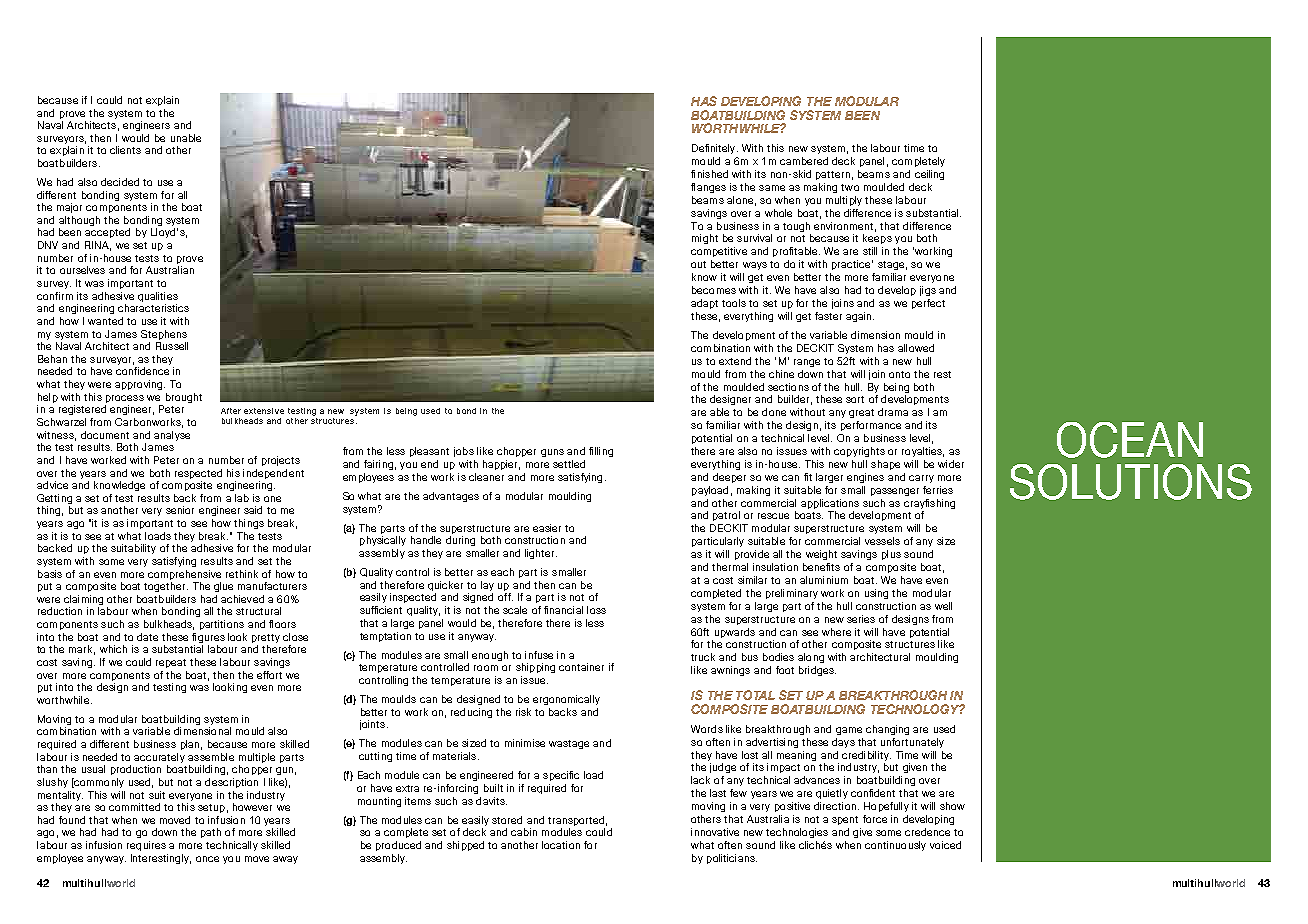 Image resolution: width=1308 pixels, height=924 pixels. What do you see at coordinates (943, 606) in the screenshot?
I see `well` at bounding box center [943, 606].
